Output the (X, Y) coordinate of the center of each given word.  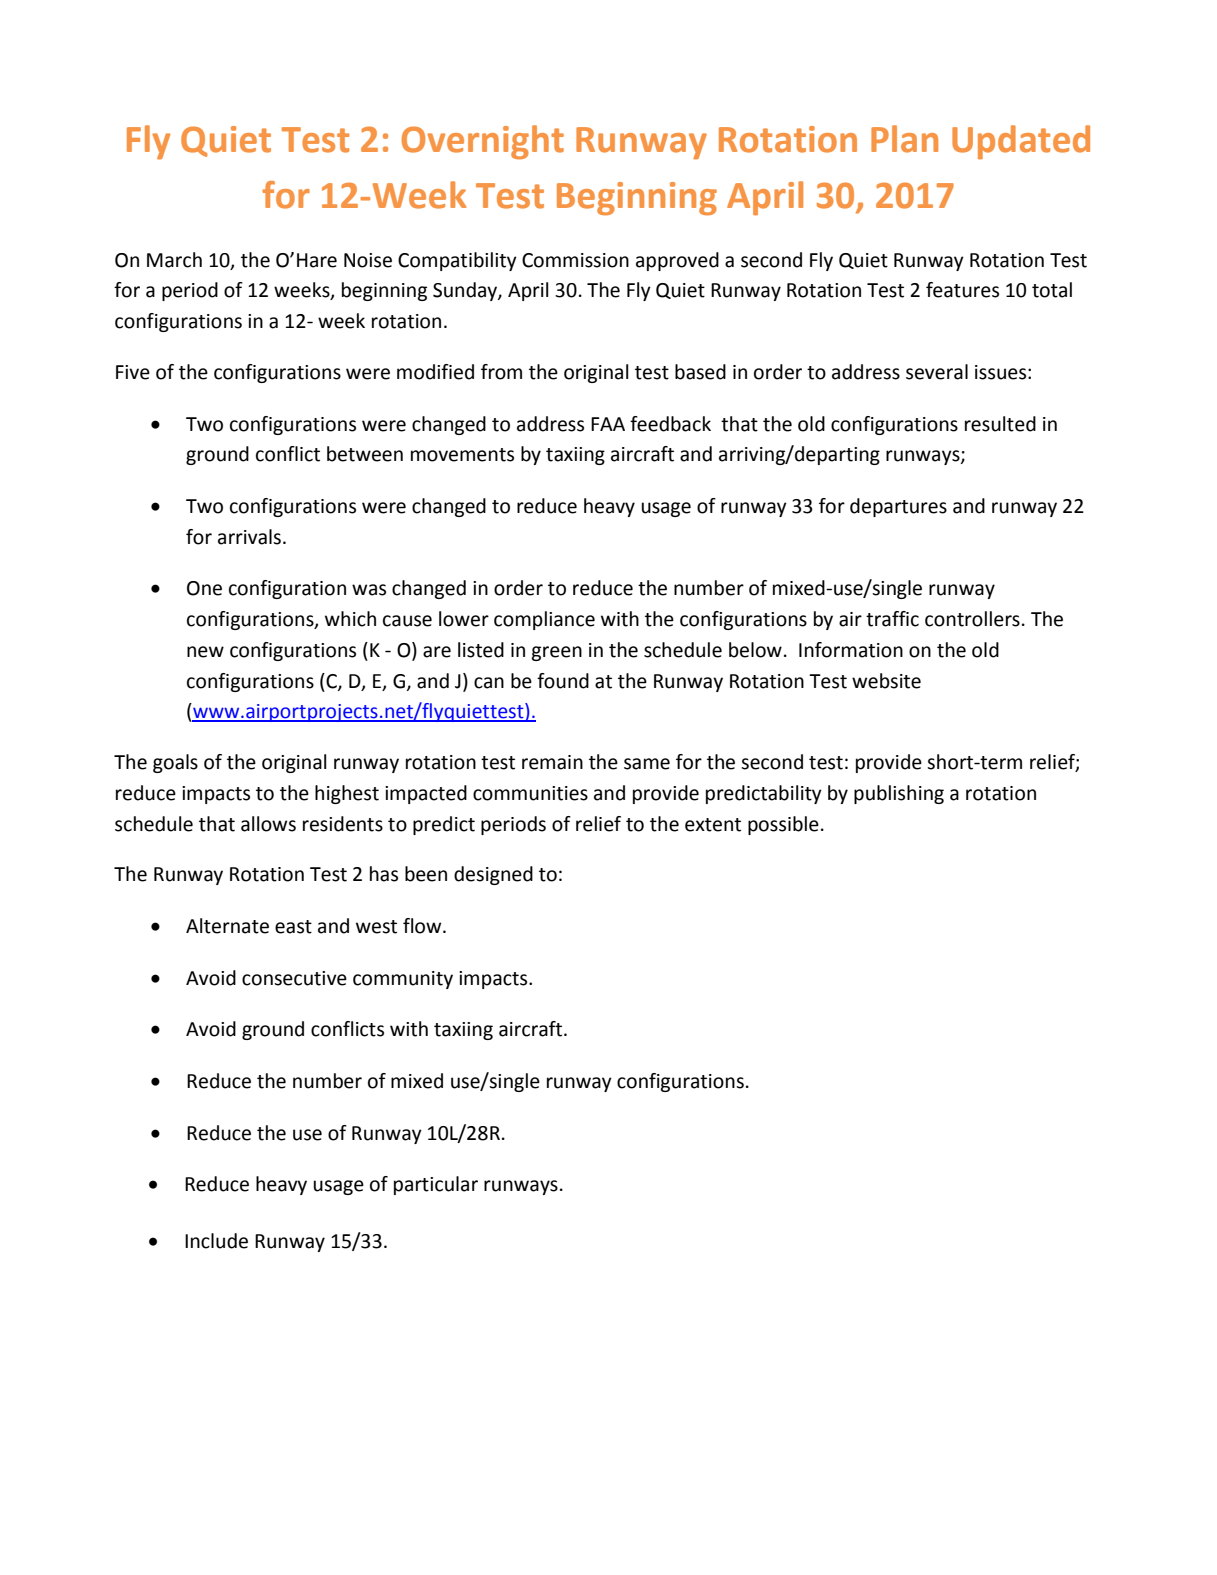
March (174, 260)
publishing (899, 794)
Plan (904, 139)
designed (493, 875)
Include (216, 1241)
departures (898, 507)
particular (436, 1185)
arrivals (249, 537)
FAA (608, 424)
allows (268, 824)
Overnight (483, 142)
